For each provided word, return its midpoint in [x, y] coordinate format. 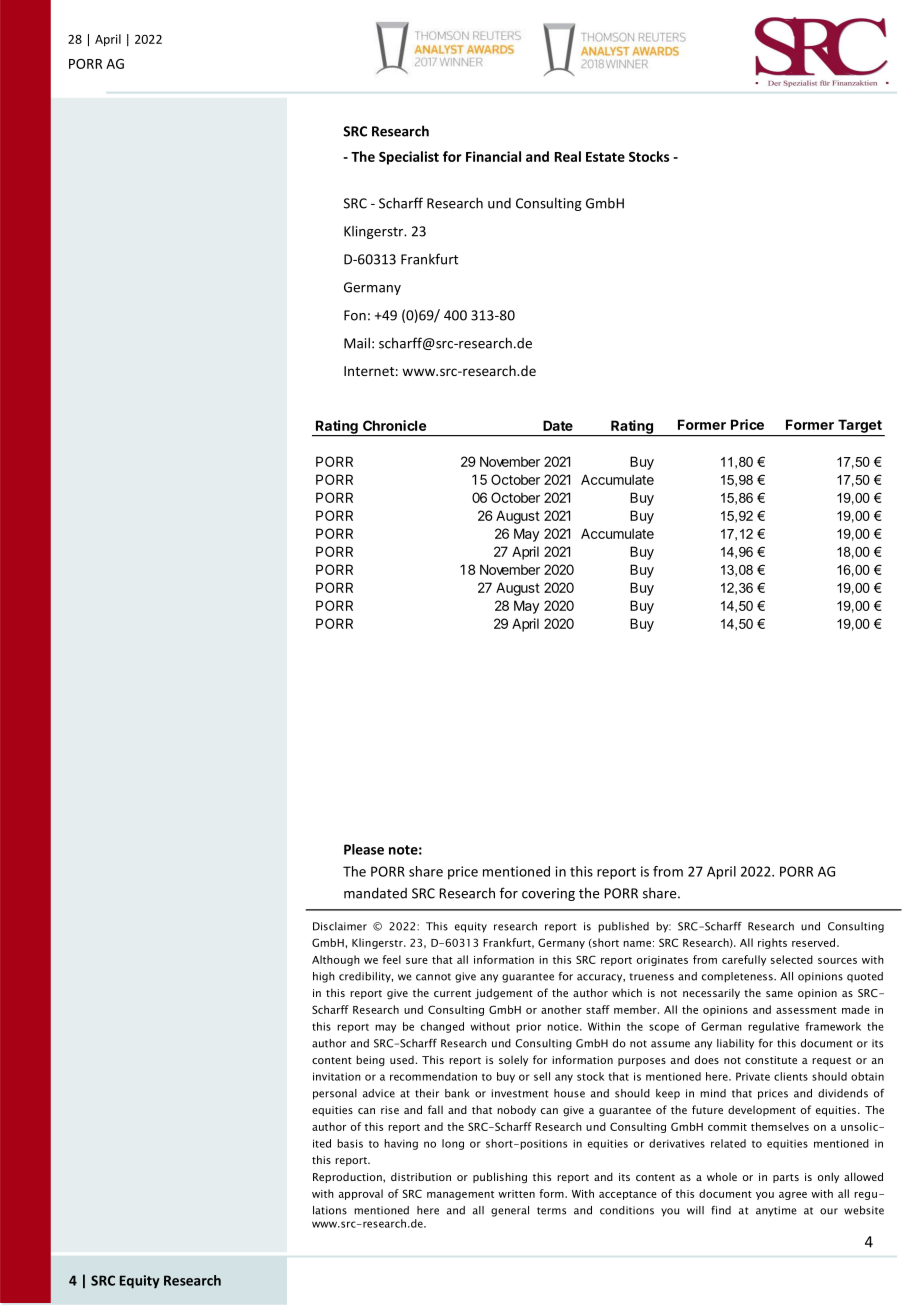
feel [391, 959]
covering [548, 894]
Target [860, 426]
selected [792, 959]
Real [568, 156]
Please [364, 849]
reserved [815, 942]
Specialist [409, 158]
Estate [605, 157]
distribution [421, 1176]
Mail [357, 343]
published [623, 927]
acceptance [628, 1195]
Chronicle [394, 425]
